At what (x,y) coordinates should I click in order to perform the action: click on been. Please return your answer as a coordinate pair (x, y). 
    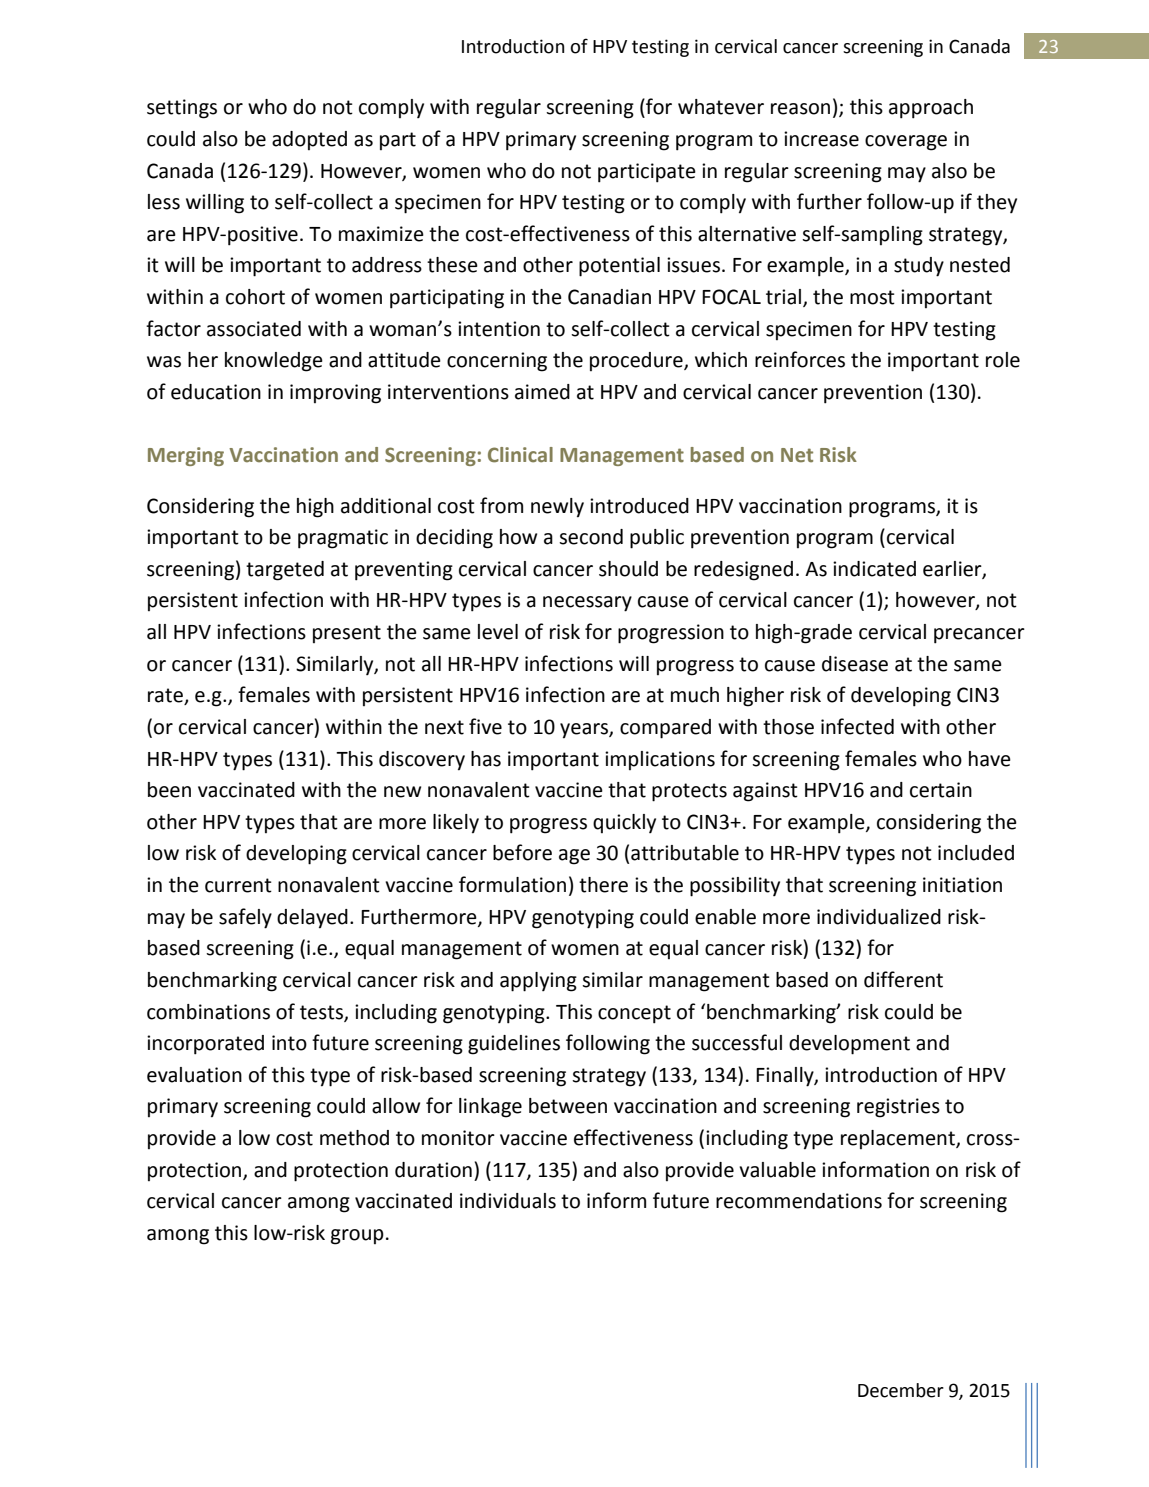
    Looking at the image, I should click on (169, 790).
